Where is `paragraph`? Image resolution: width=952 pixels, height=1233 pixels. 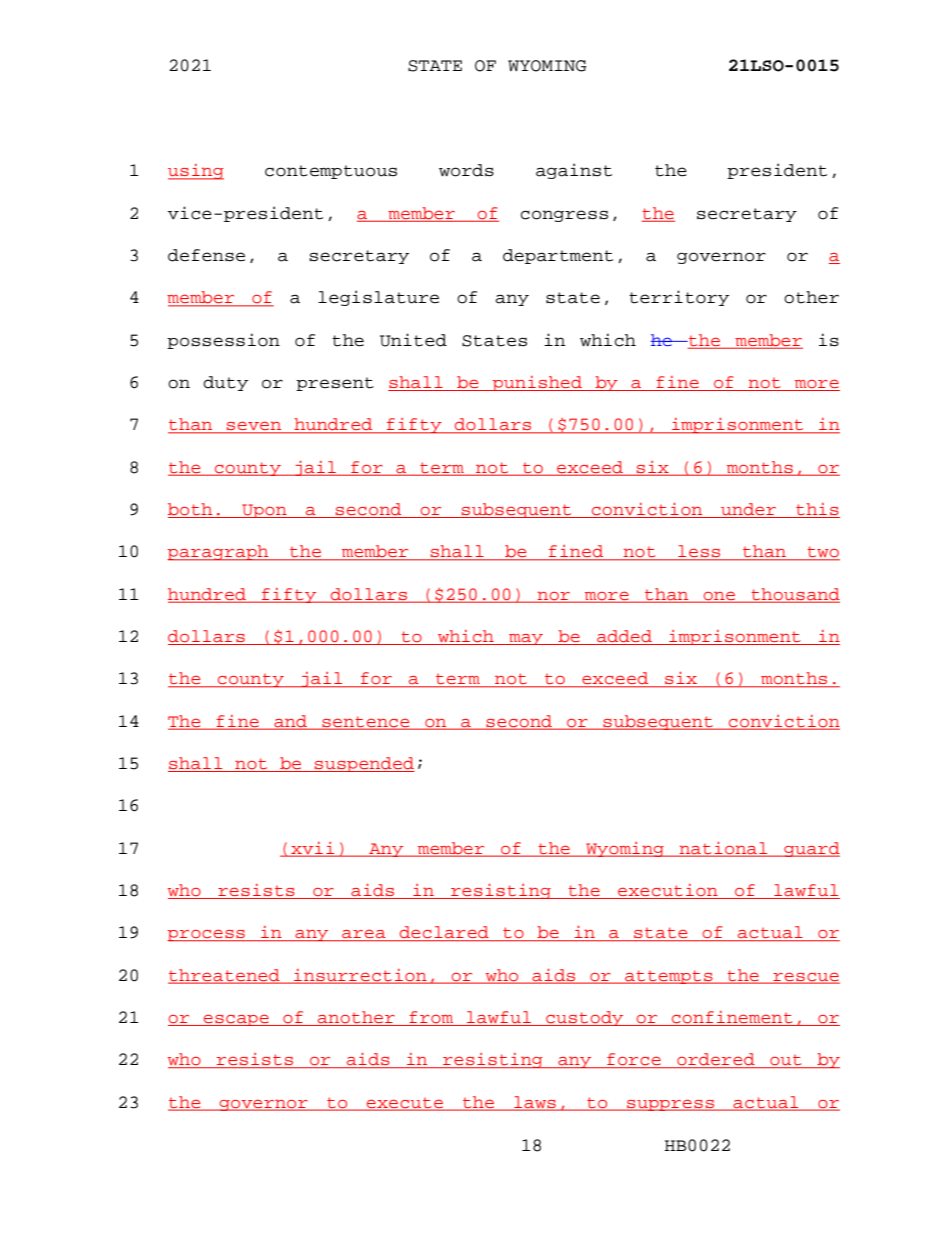 paragraph is located at coordinates (219, 553).
